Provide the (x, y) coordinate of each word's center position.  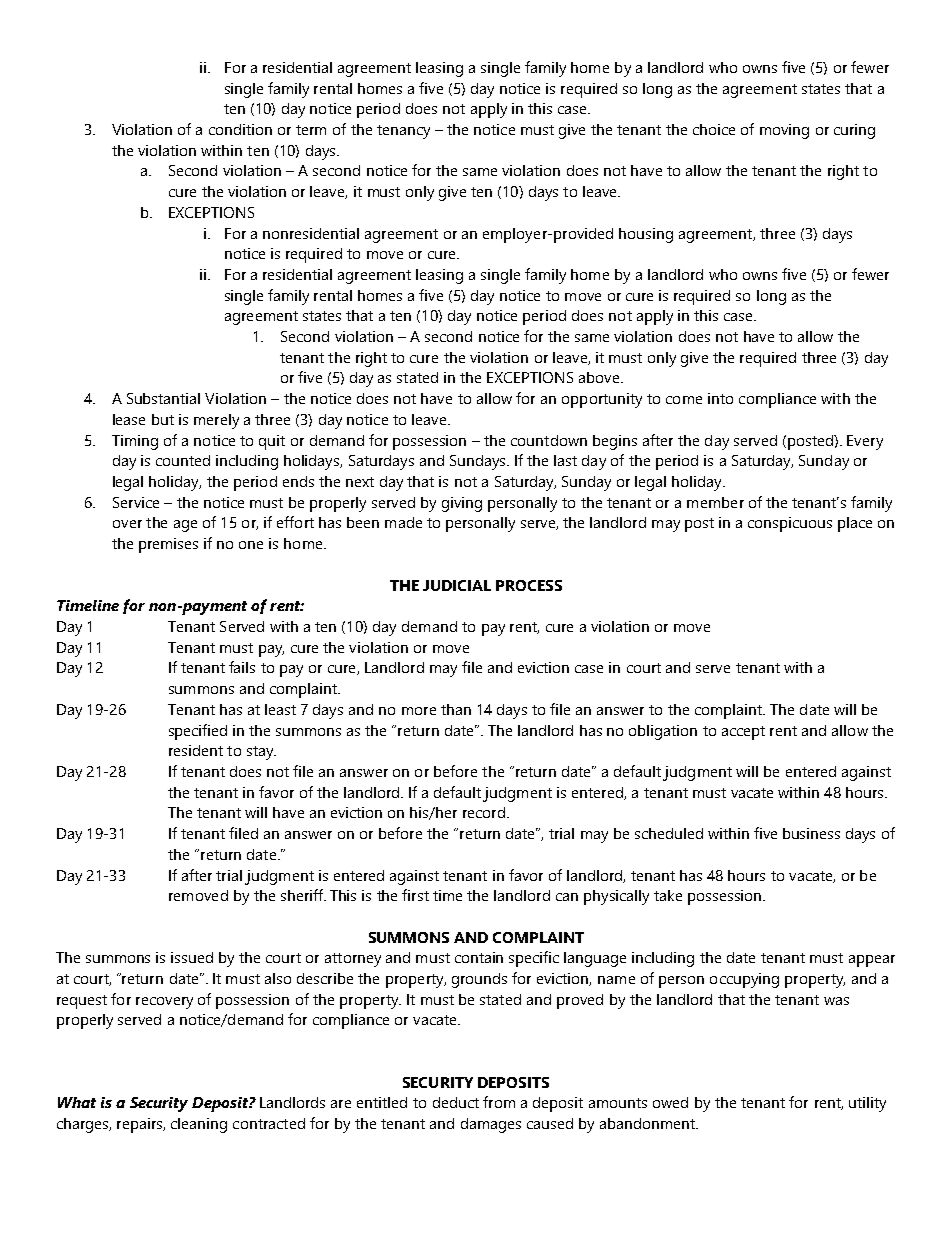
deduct (456, 1102)
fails (242, 667)
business (811, 833)
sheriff (303, 895)
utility (867, 1104)
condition (240, 129)
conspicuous (790, 524)
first (415, 895)
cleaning (199, 1125)
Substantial (163, 398)
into (720, 398)
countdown (549, 440)
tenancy (403, 132)
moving (784, 131)
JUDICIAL (457, 585)
